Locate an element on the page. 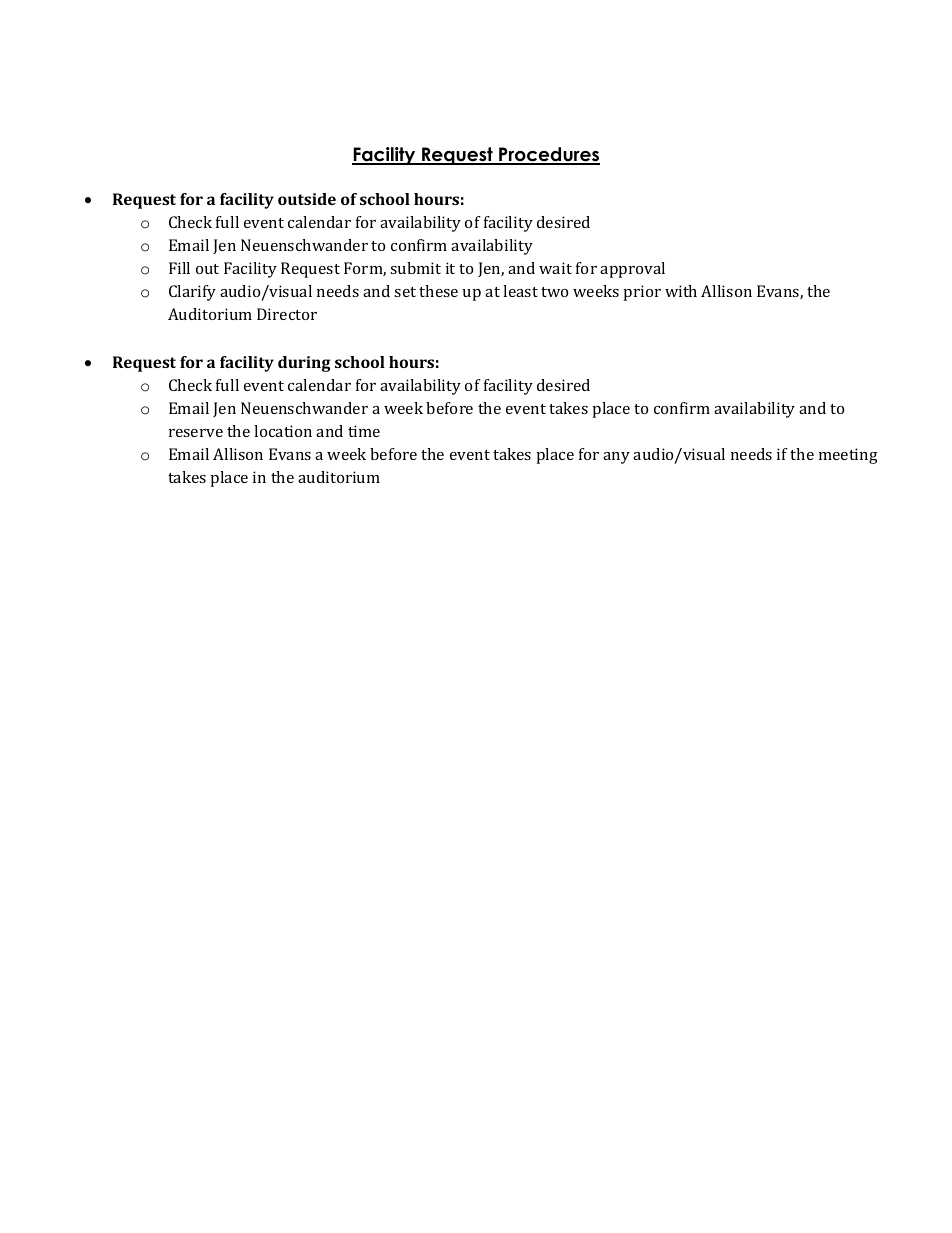  Procedures is located at coordinates (548, 155).
